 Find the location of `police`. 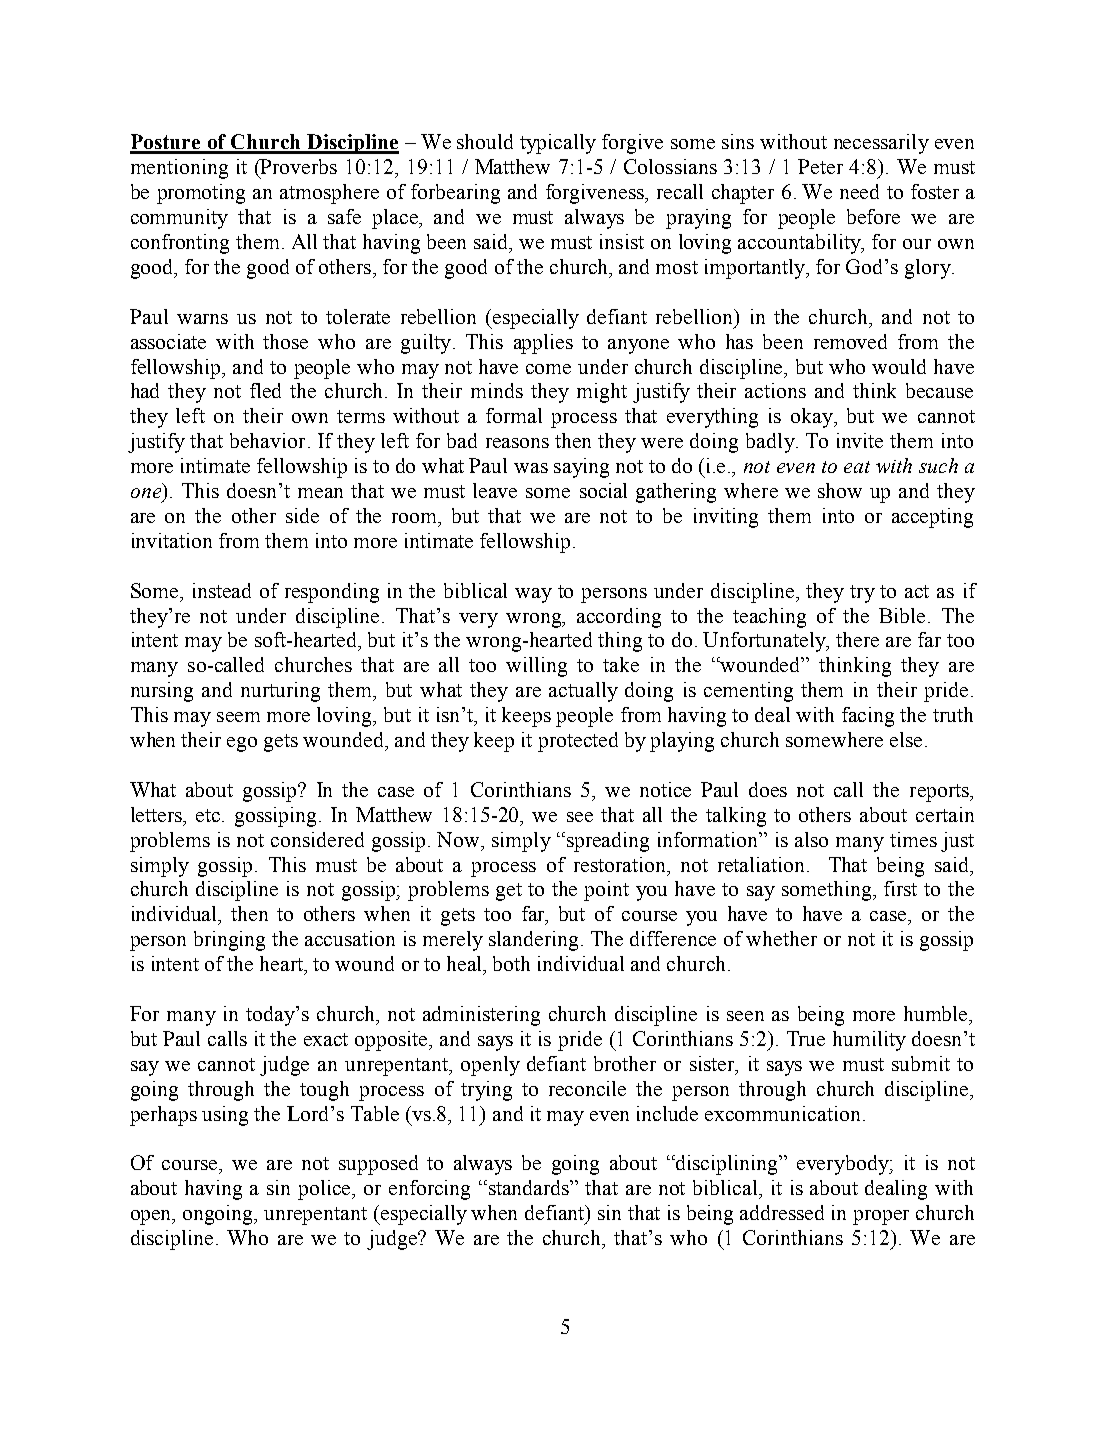

police is located at coordinates (326, 1190).
